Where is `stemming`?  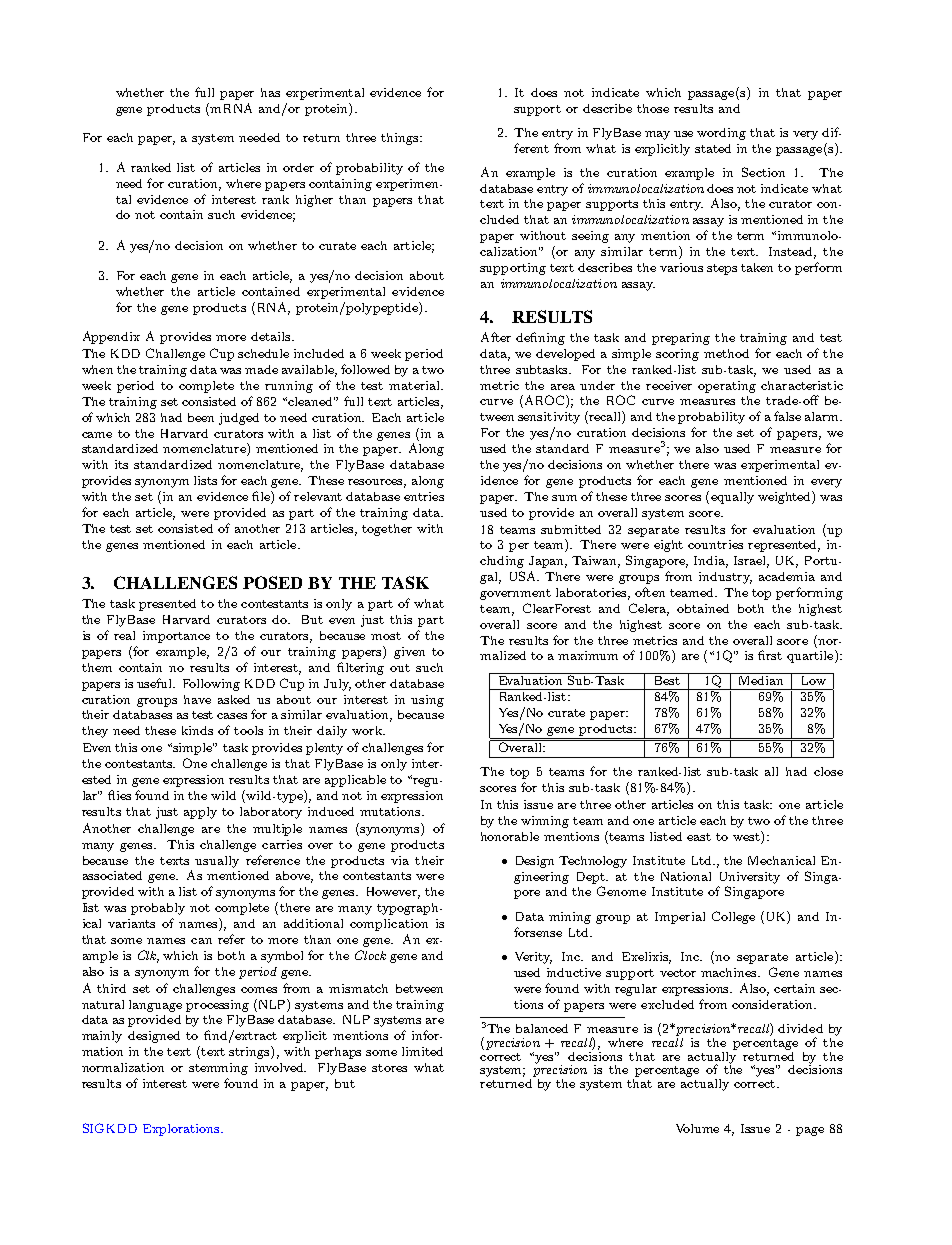
stemming is located at coordinates (218, 1069).
